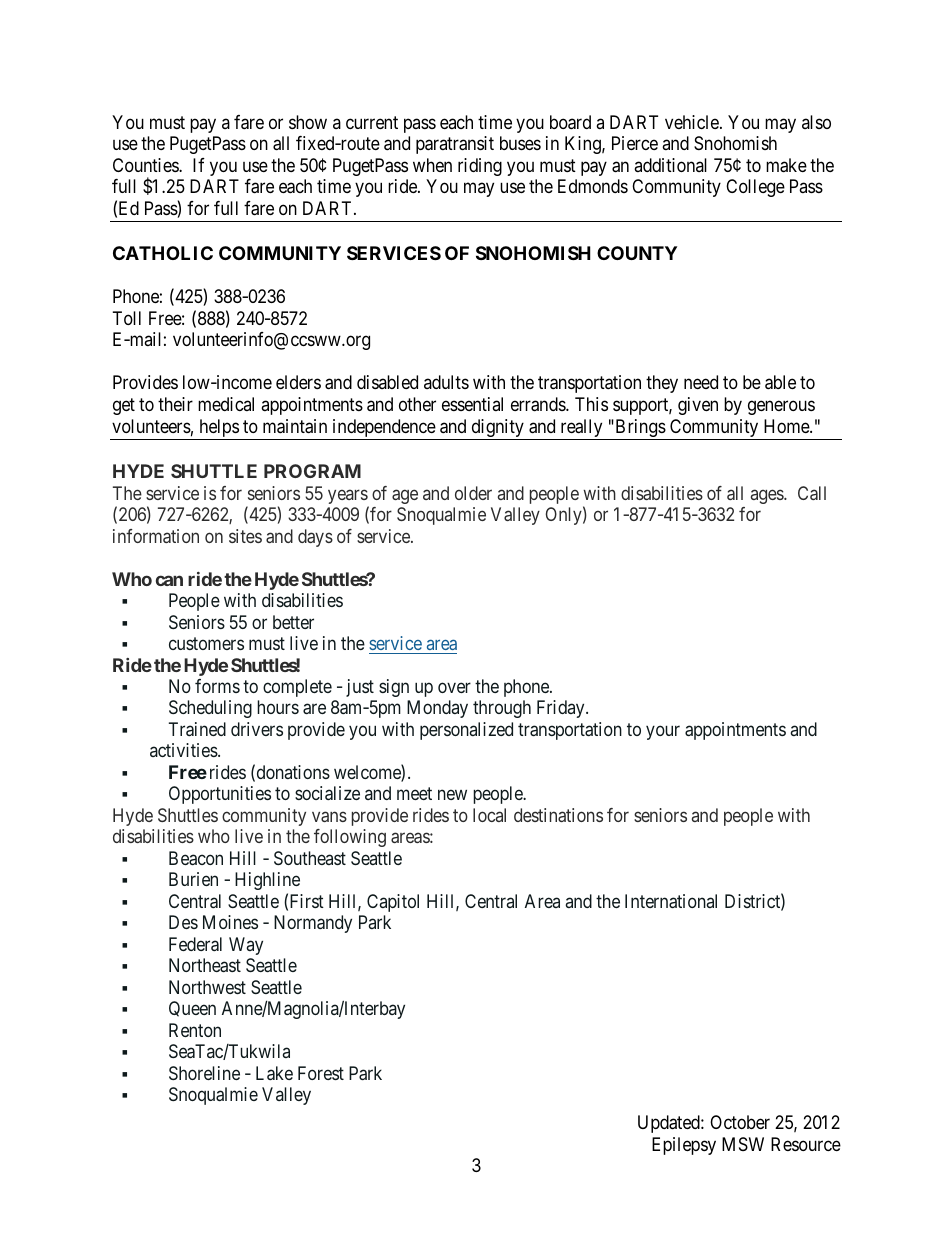 The width and height of the screenshot is (952, 1233). What do you see at coordinates (740, 1122) in the screenshot?
I see `October` at bounding box center [740, 1122].
